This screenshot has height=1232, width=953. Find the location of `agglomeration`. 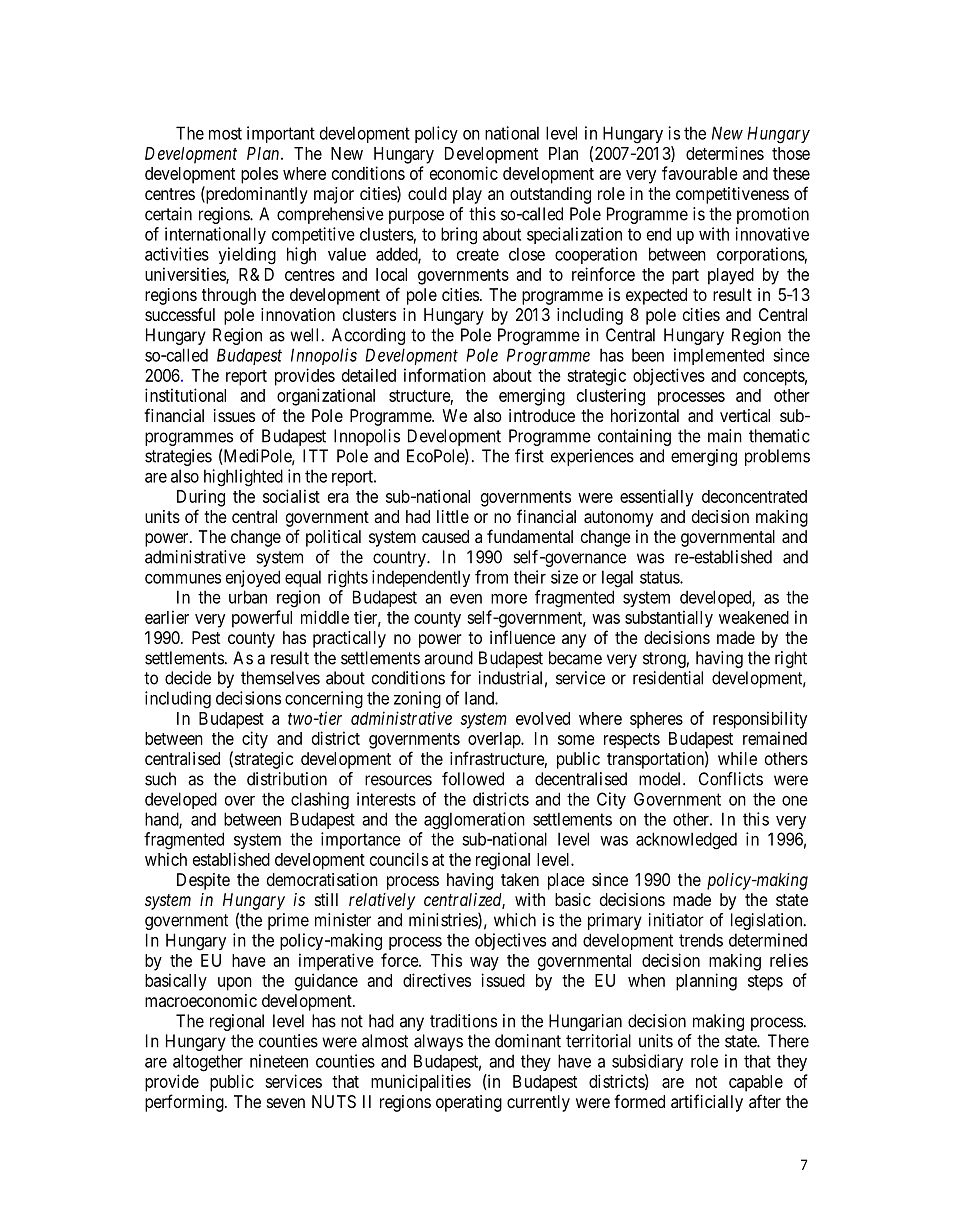

agglomeration is located at coordinates (474, 821).
